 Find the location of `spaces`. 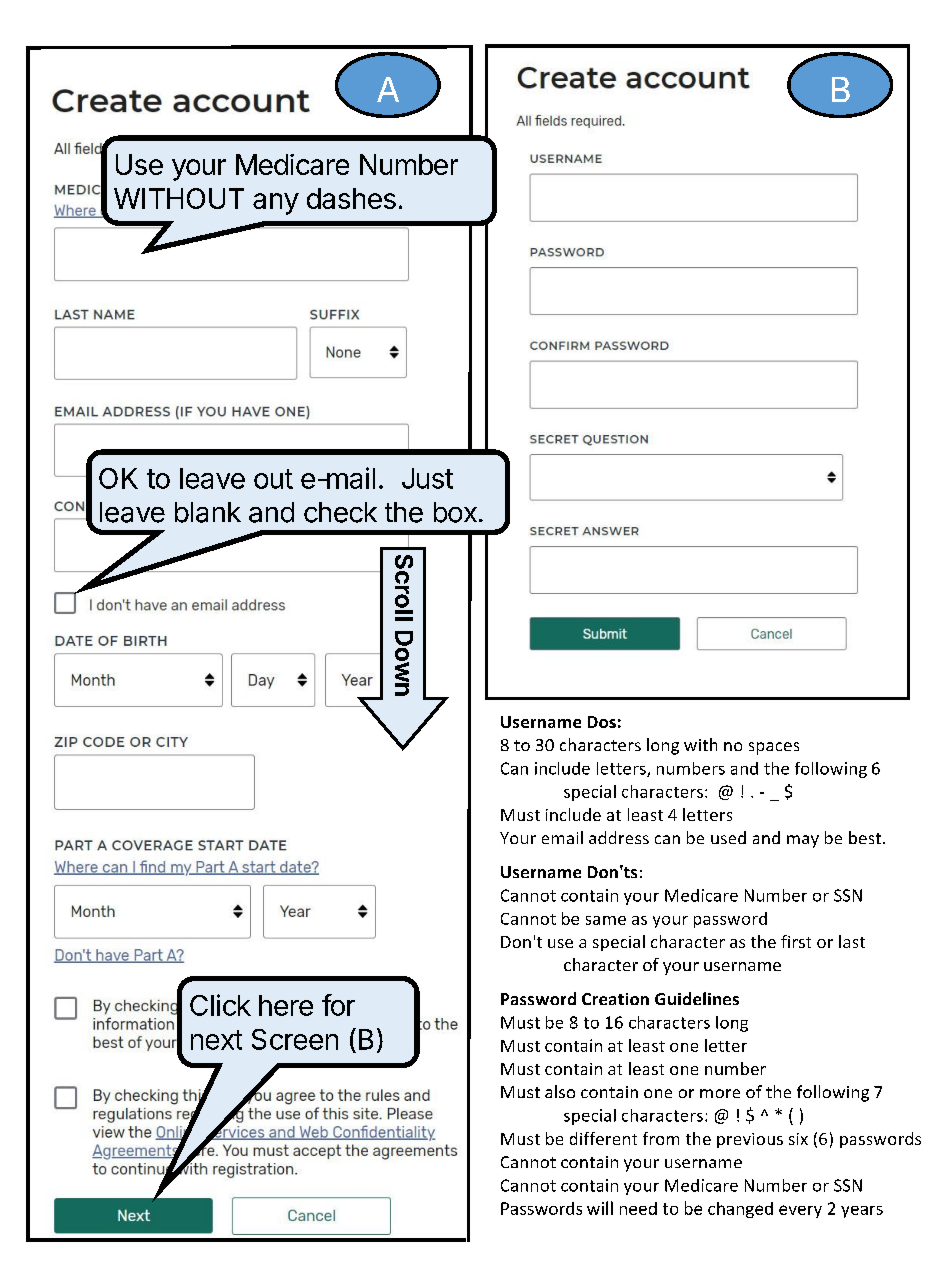

spaces is located at coordinates (774, 748).
